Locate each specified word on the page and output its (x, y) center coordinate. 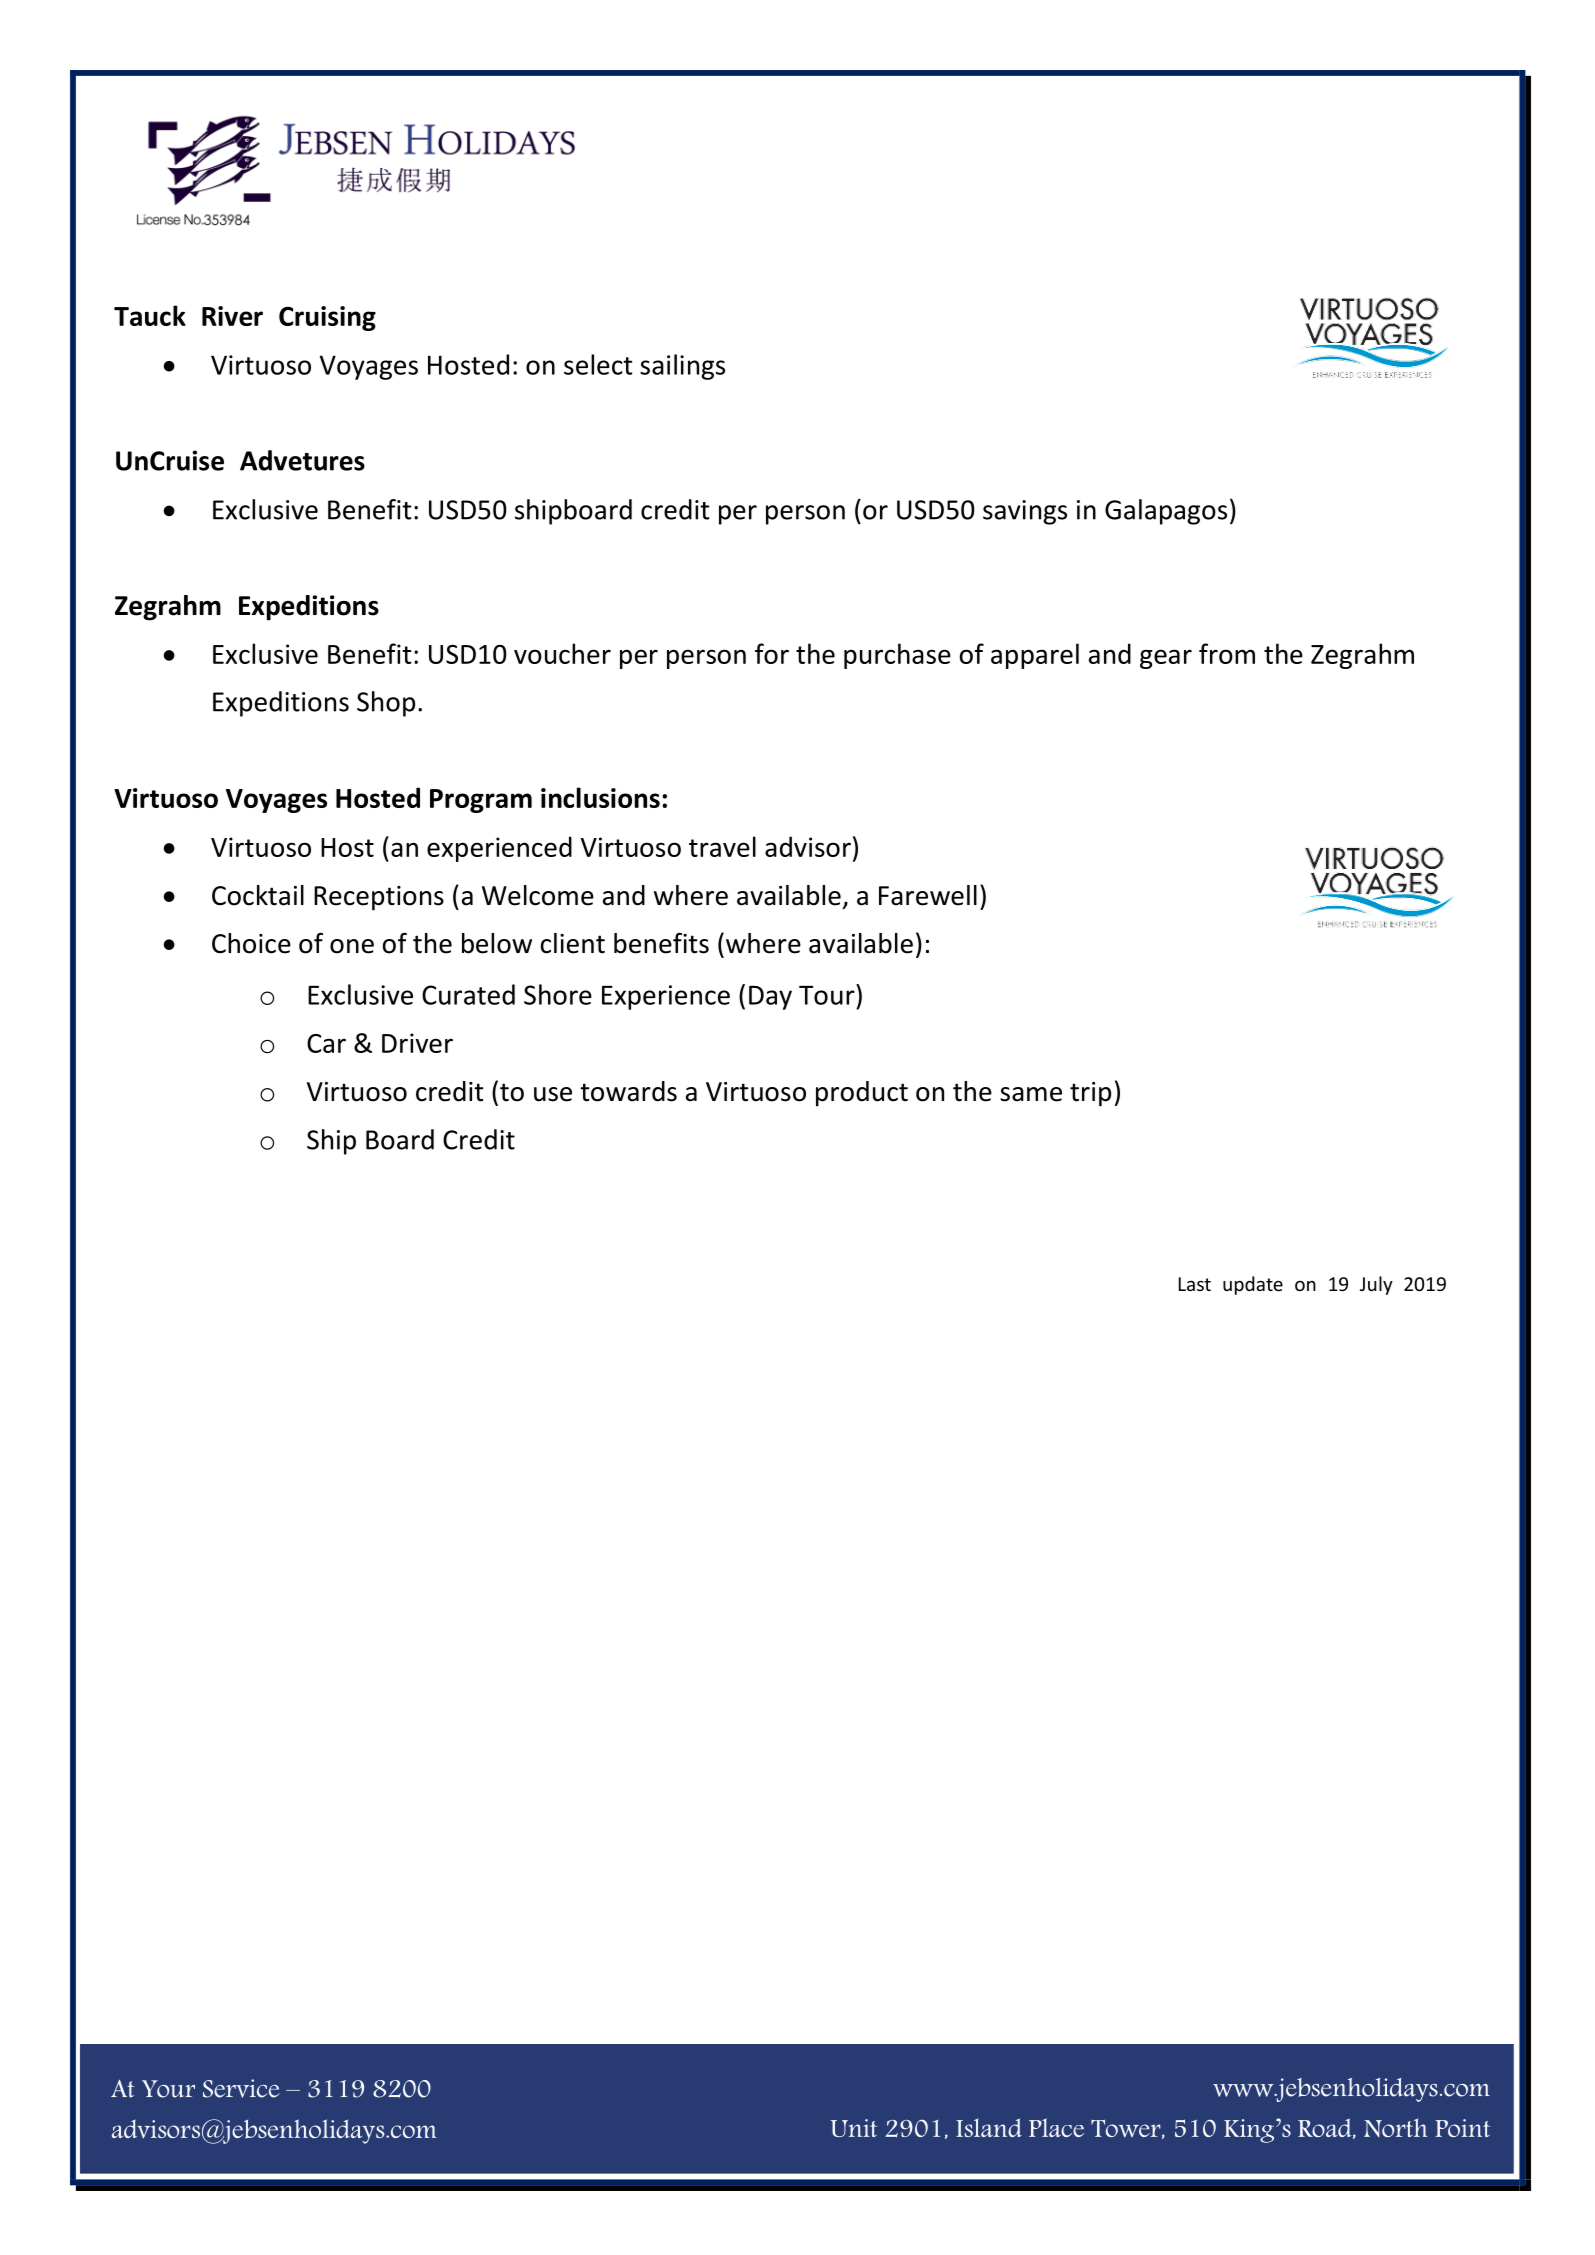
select (598, 364)
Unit (854, 2128)
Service (241, 2088)
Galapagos (1166, 512)
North (1396, 2127)
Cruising (327, 318)
